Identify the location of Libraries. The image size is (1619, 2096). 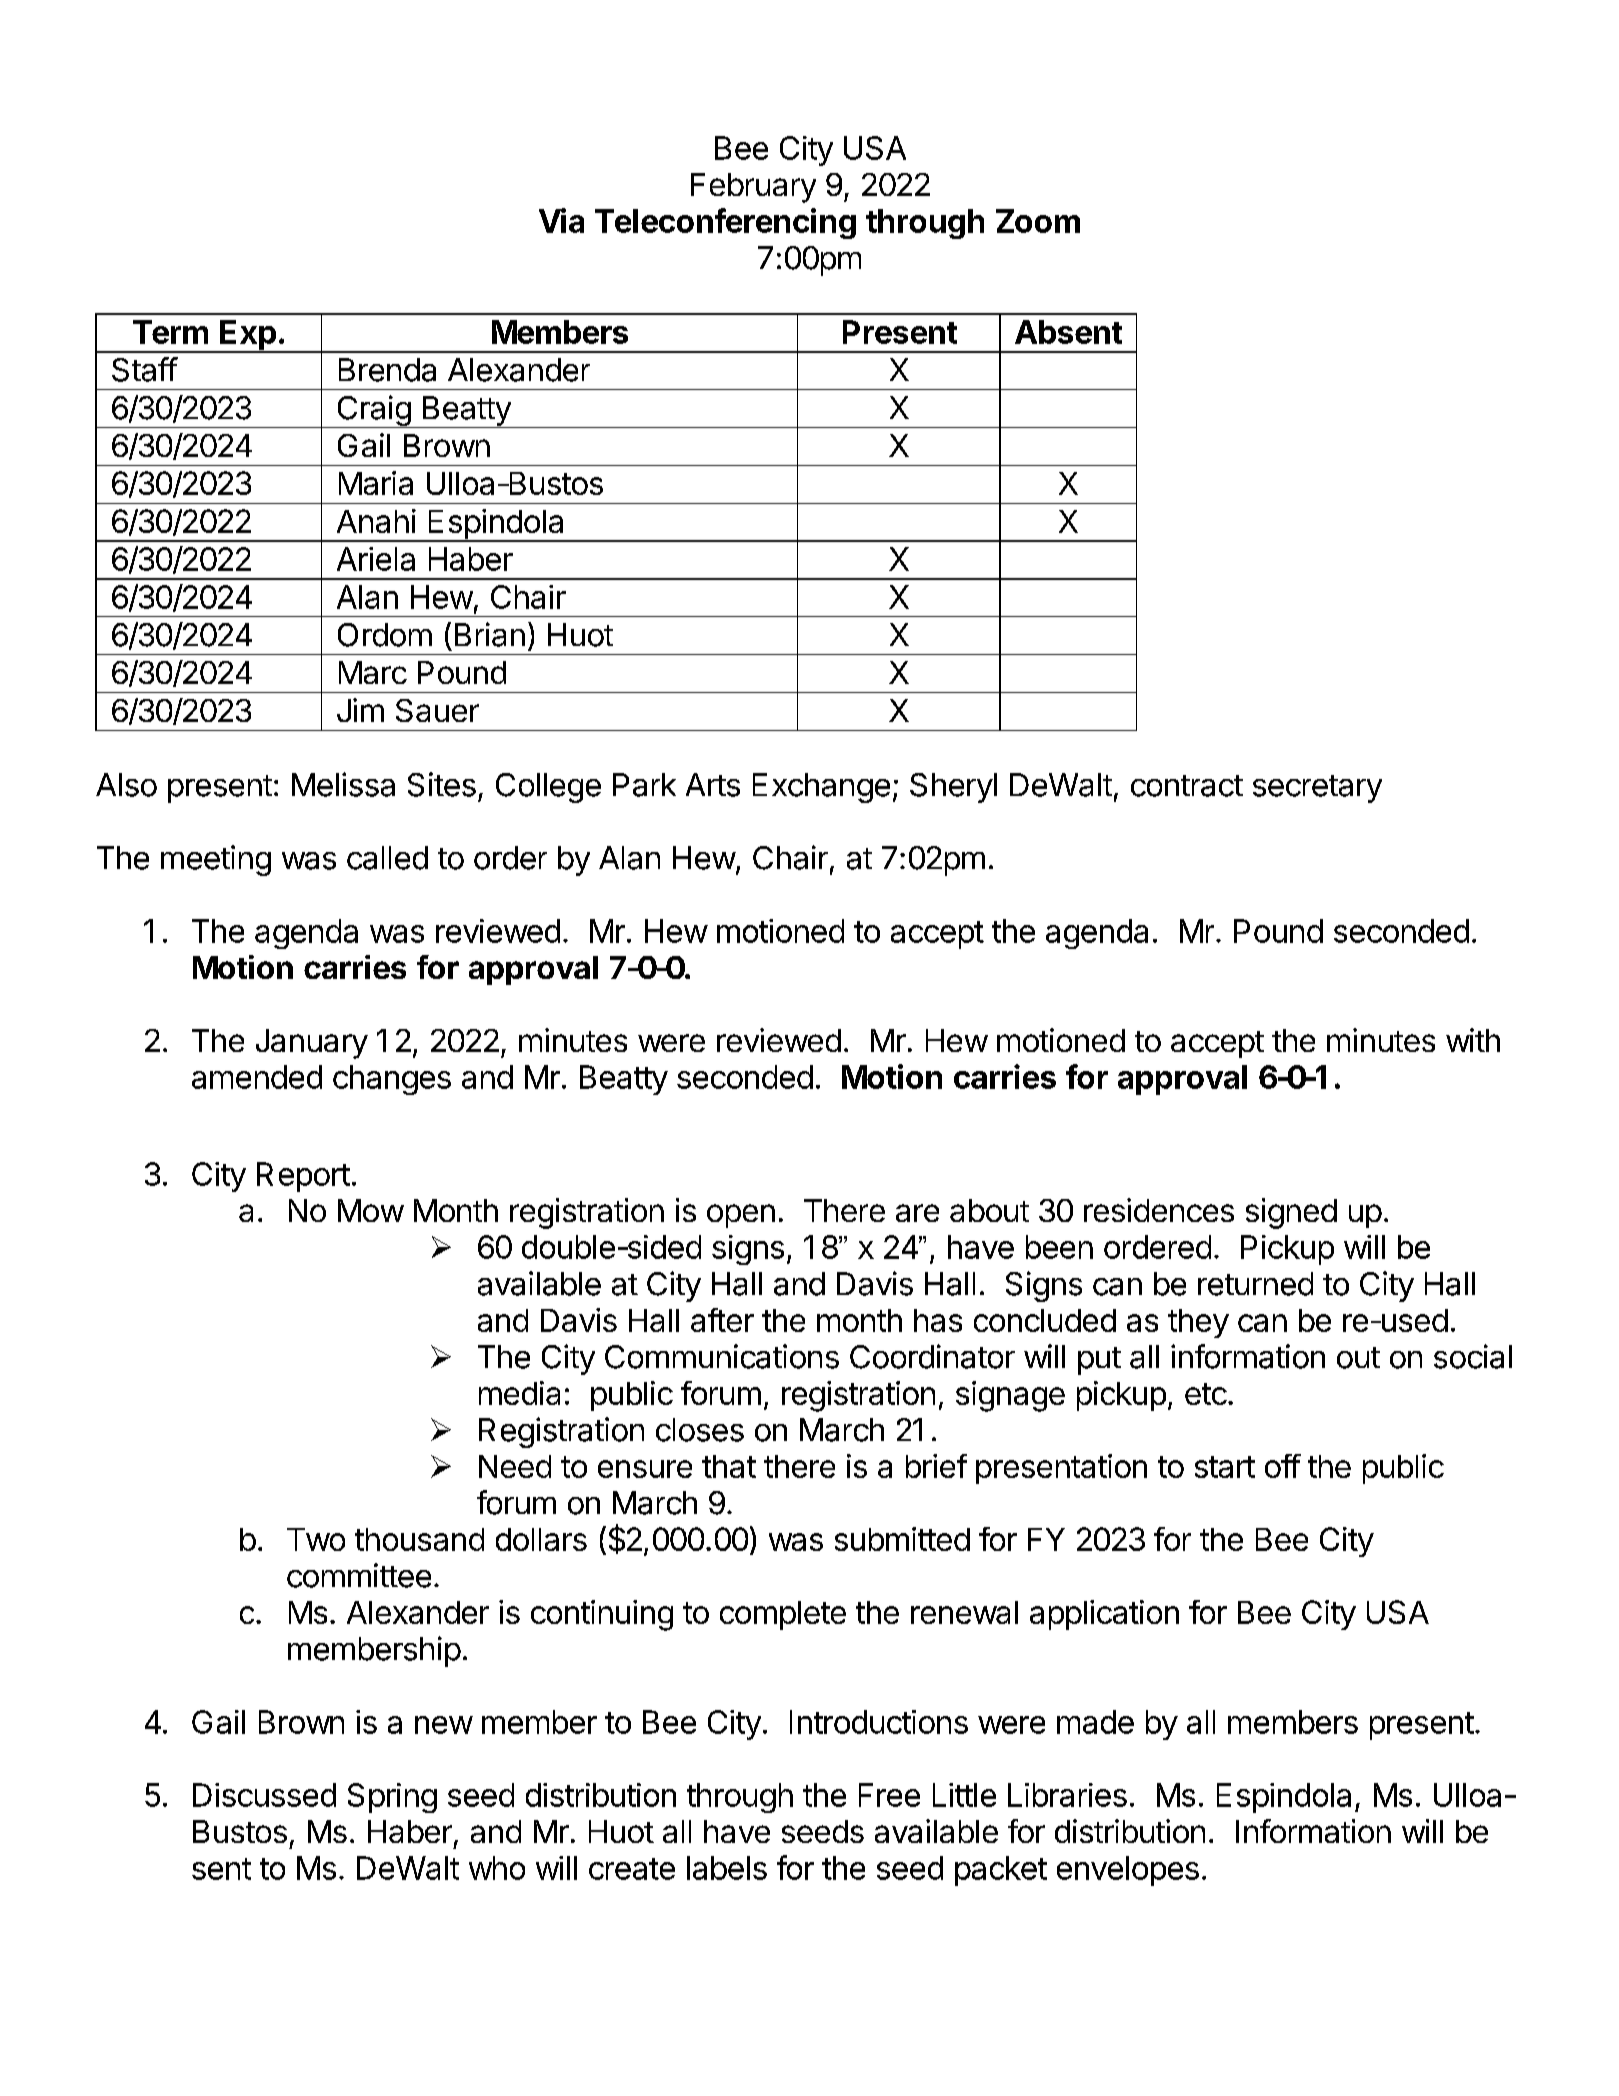
(1067, 1795).
